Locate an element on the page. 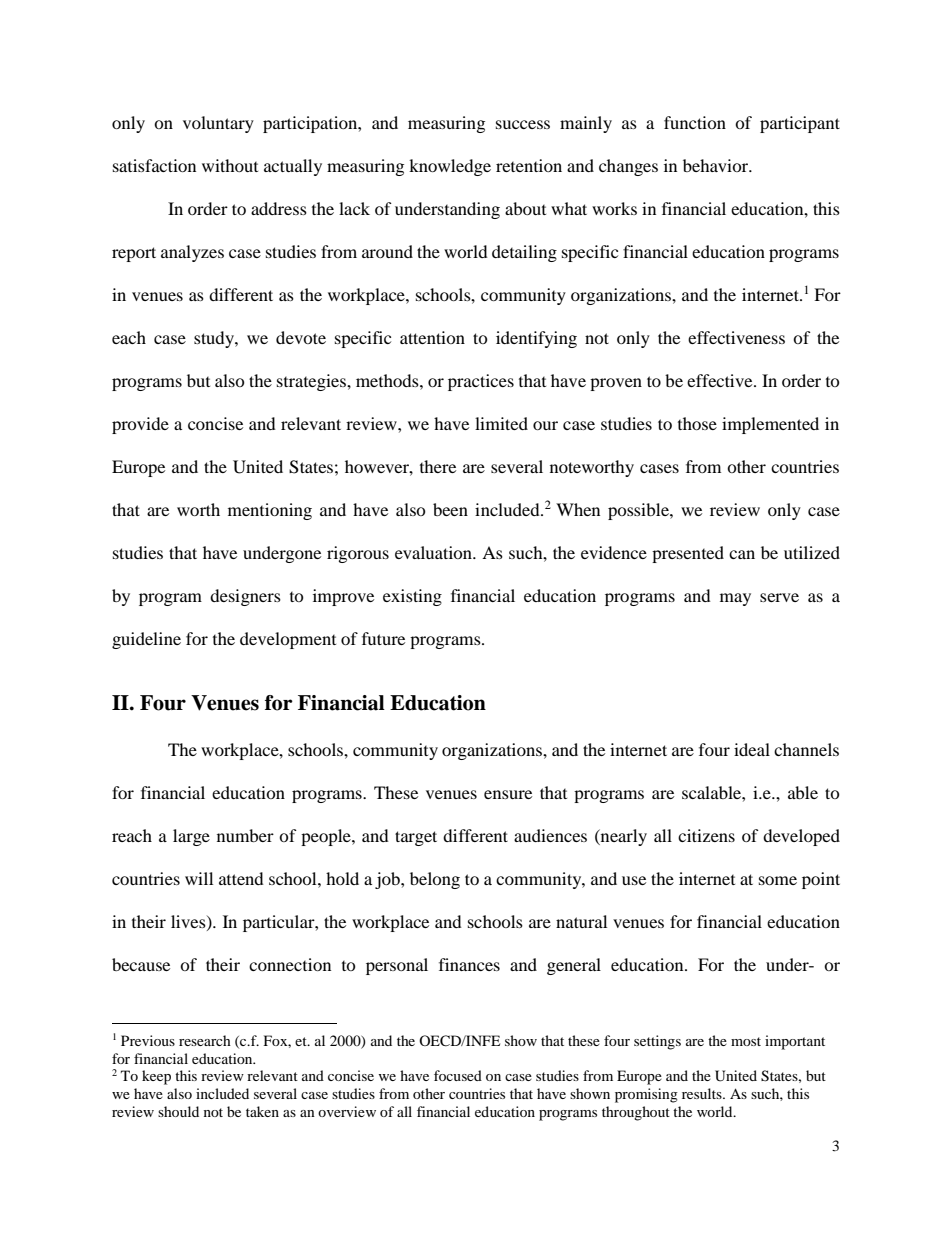 Image resolution: width=952 pixels, height=1233 pixels. large is located at coordinates (191, 837).
